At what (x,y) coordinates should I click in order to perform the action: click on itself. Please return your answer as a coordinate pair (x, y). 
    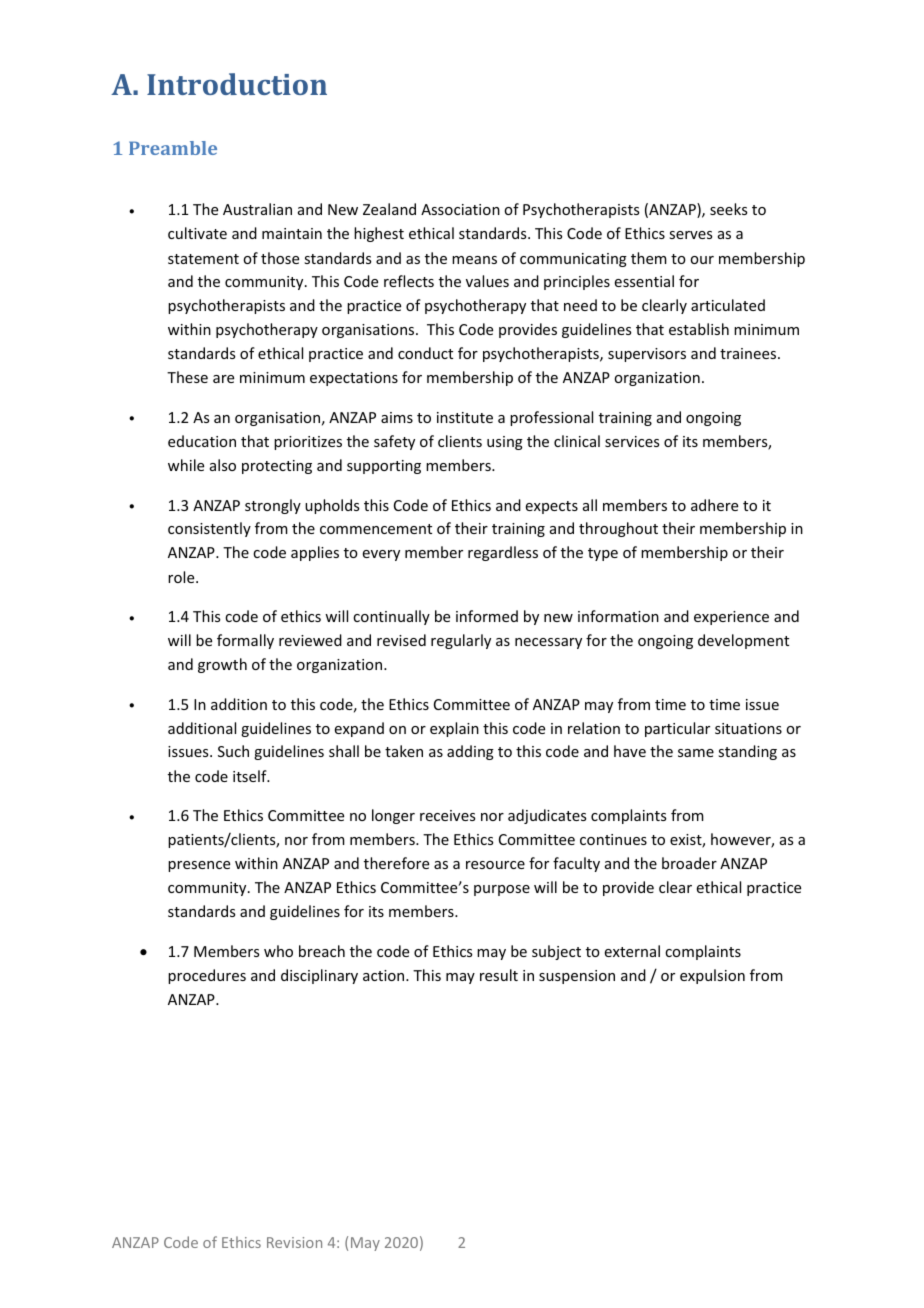
    Looking at the image, I should click on (251, 776).
